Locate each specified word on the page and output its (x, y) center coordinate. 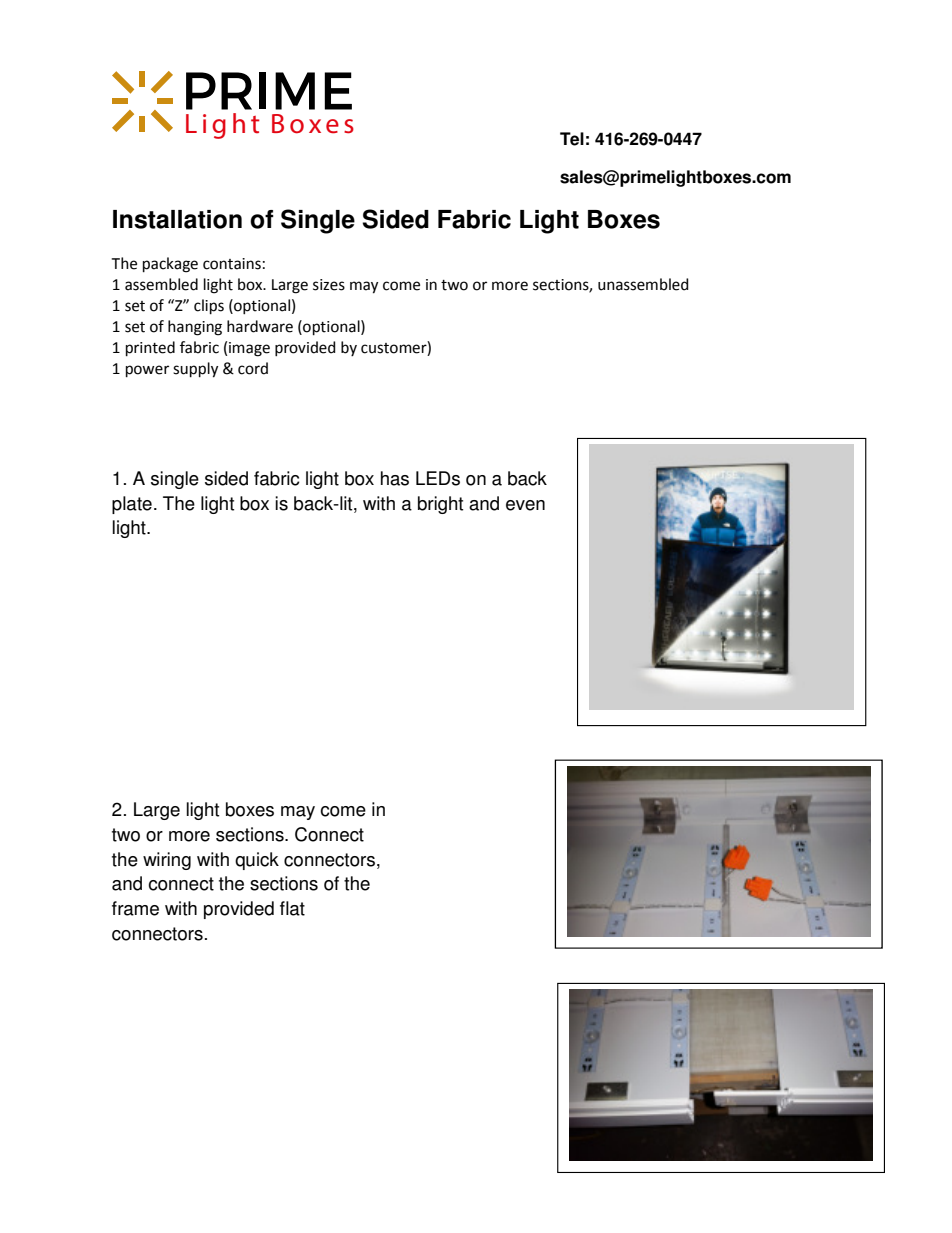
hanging (195, 328)
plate (132, 505)
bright (440, 505)
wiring (167, 861)
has (395, 478)
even (525, 505)
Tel (572, 139)
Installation (177, 219)
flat (292, 908)
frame (135, 908)
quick (257, 861)
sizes (329, 285)
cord (253, 368)
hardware (260, 326)
